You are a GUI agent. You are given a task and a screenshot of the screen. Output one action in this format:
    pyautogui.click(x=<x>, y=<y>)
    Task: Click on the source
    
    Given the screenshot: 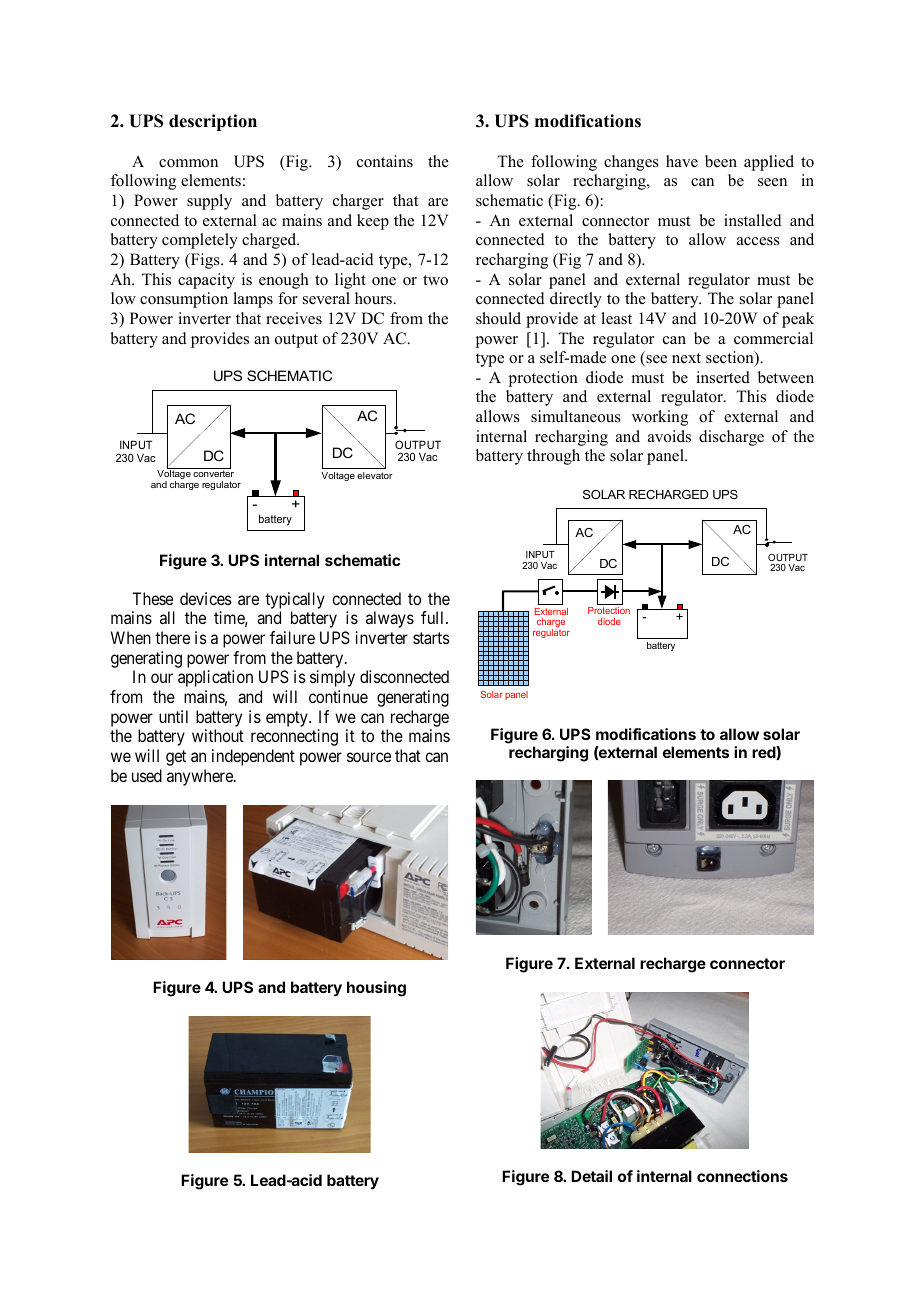 What is the action you would take?
    pyautogui.click(x=369, y=757)
